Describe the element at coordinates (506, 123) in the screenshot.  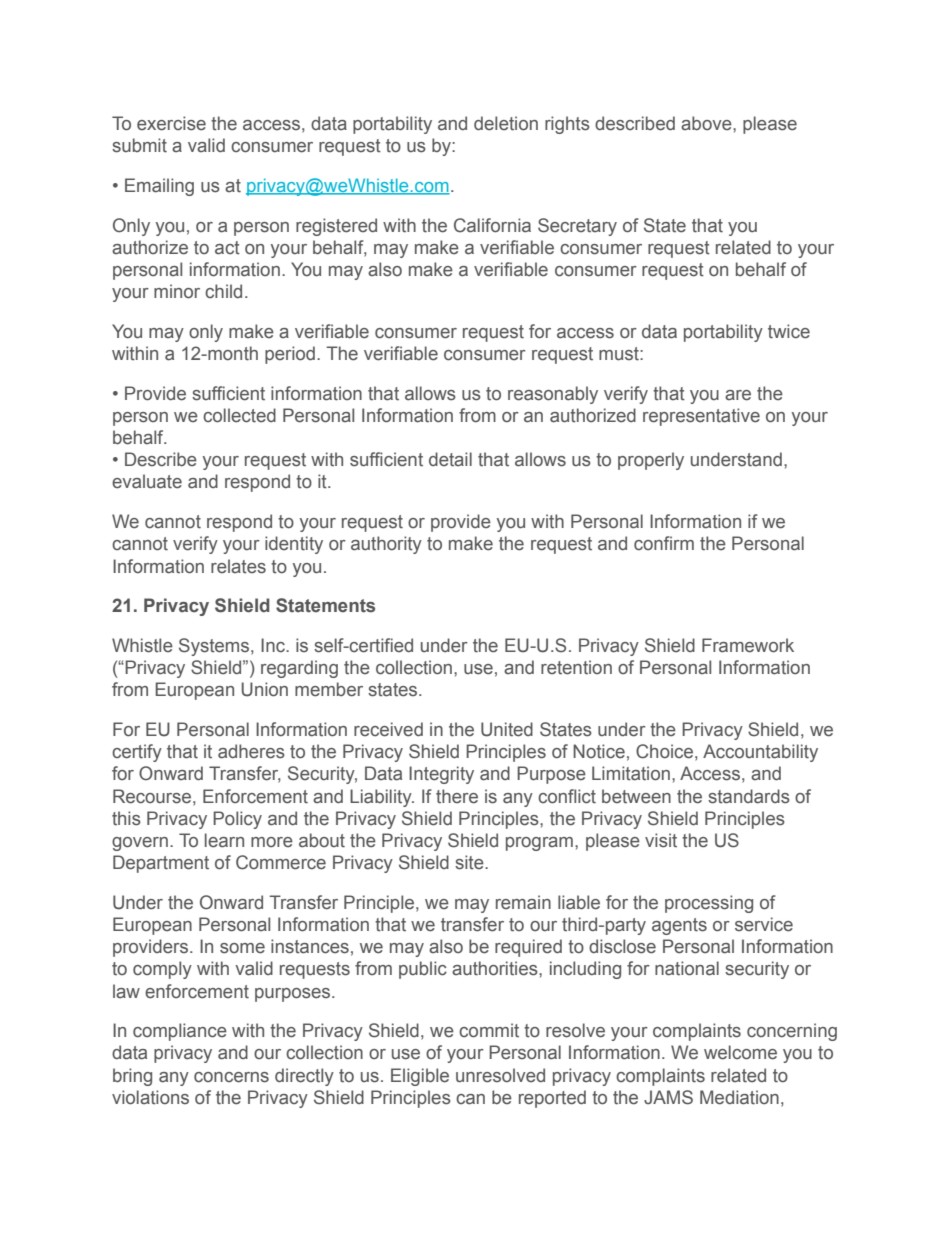
I see `deletion` at that location.
